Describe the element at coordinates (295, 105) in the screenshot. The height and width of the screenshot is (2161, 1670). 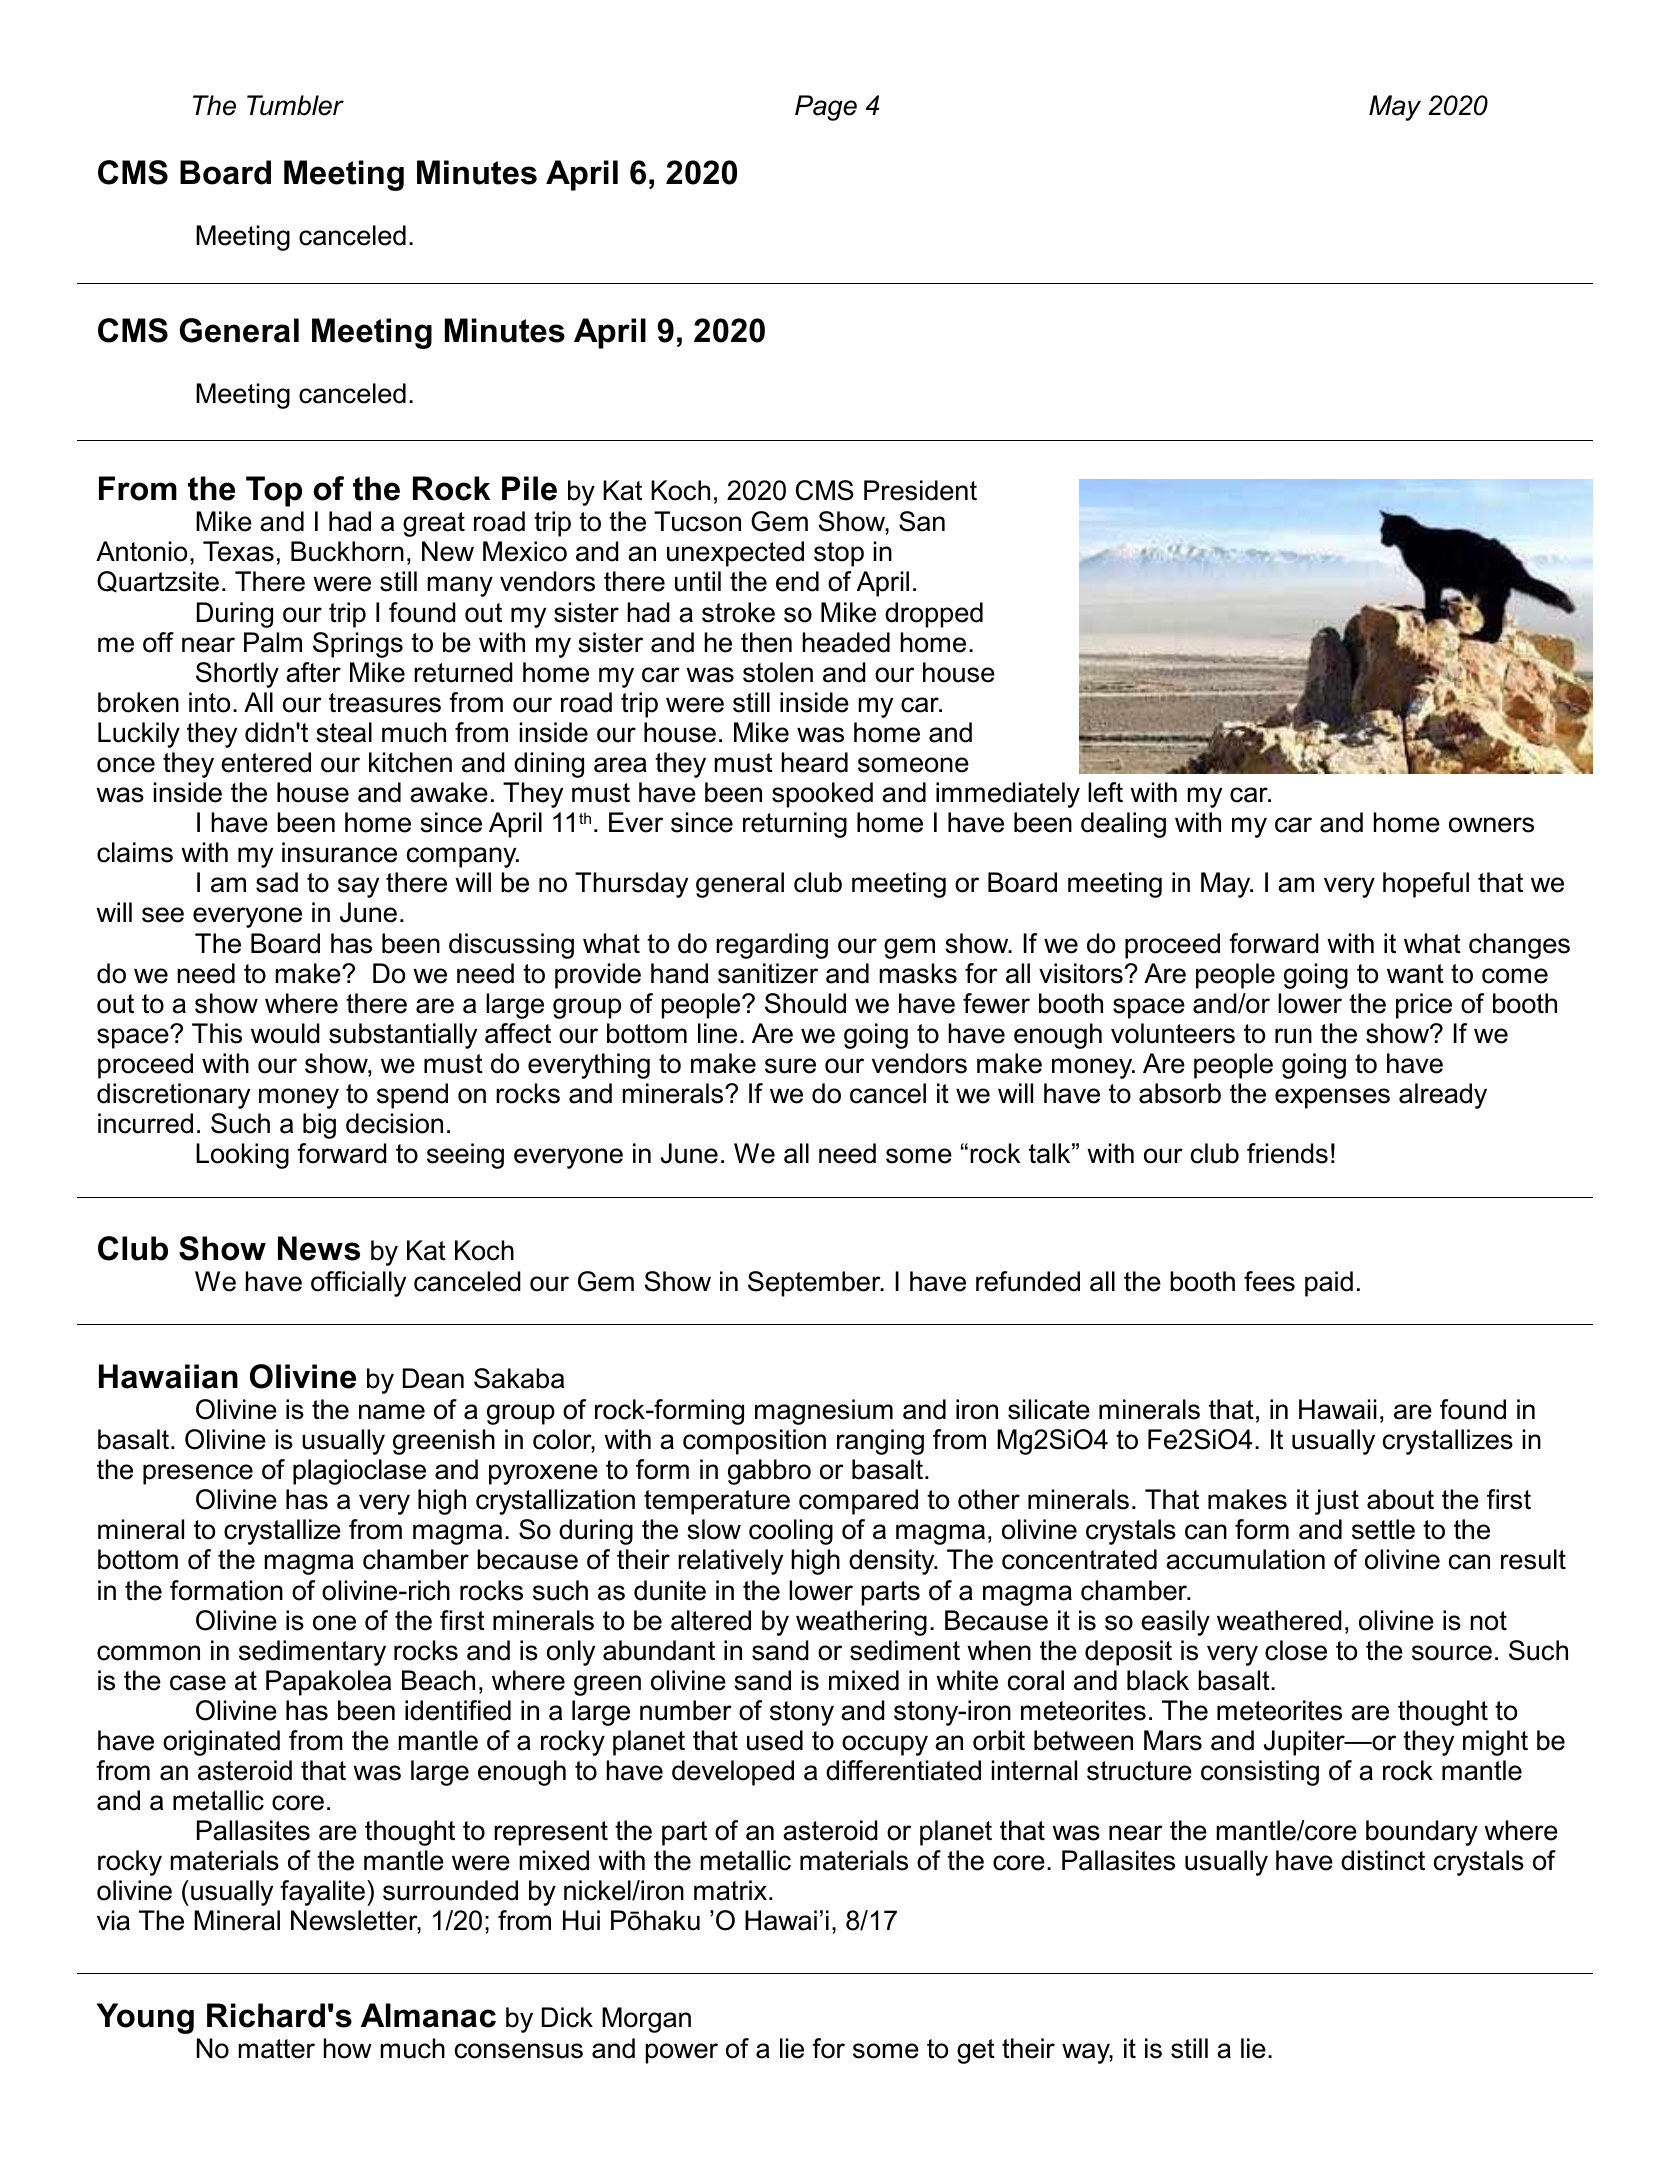
I see `Tumbler` at that location.
